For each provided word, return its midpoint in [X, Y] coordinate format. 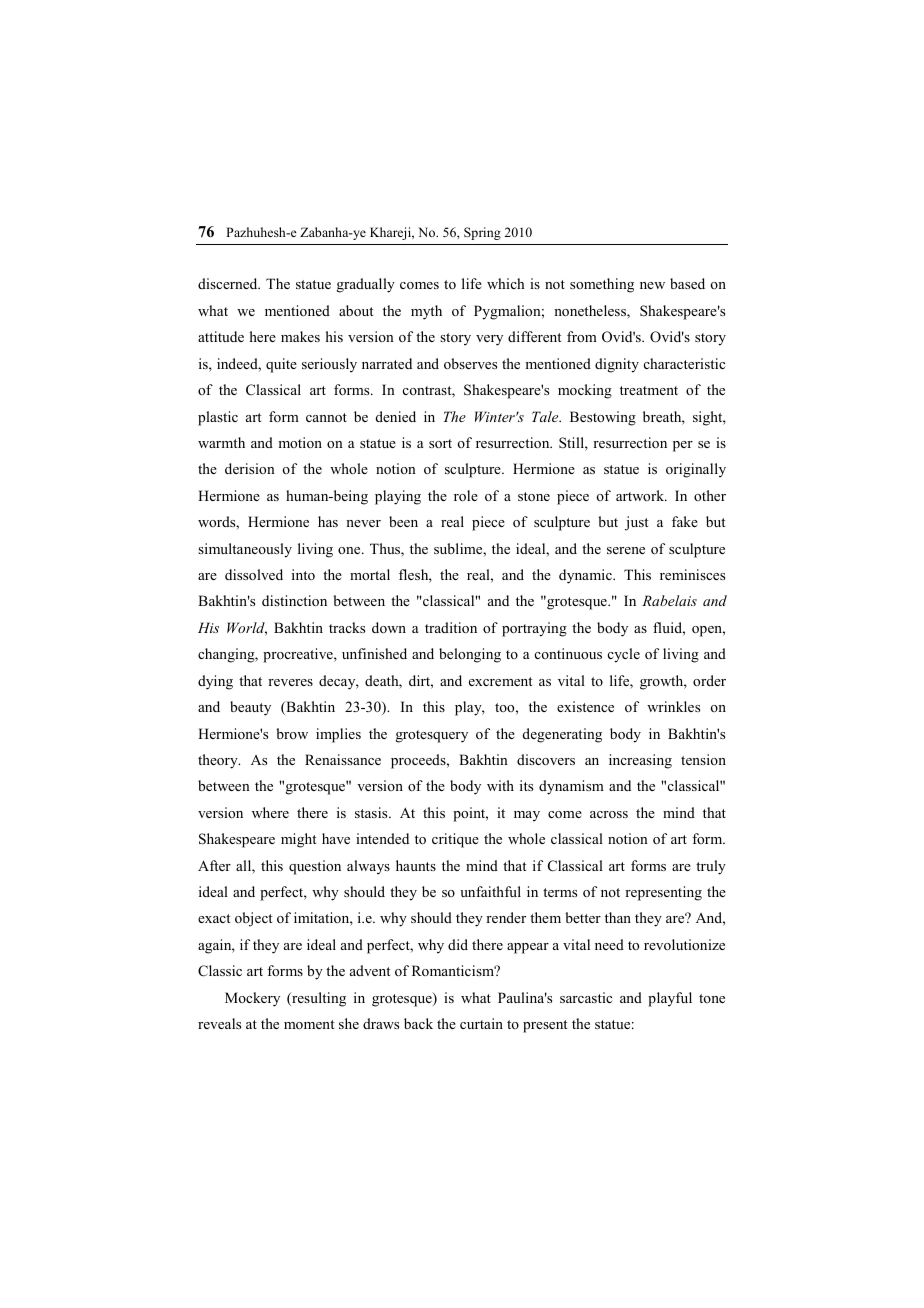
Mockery [252, 999]
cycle [624, 655]
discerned [229, 283]
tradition [451, 627]
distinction [294, 600]
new [652, 285]
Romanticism [454, 970]
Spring [482, 233]
